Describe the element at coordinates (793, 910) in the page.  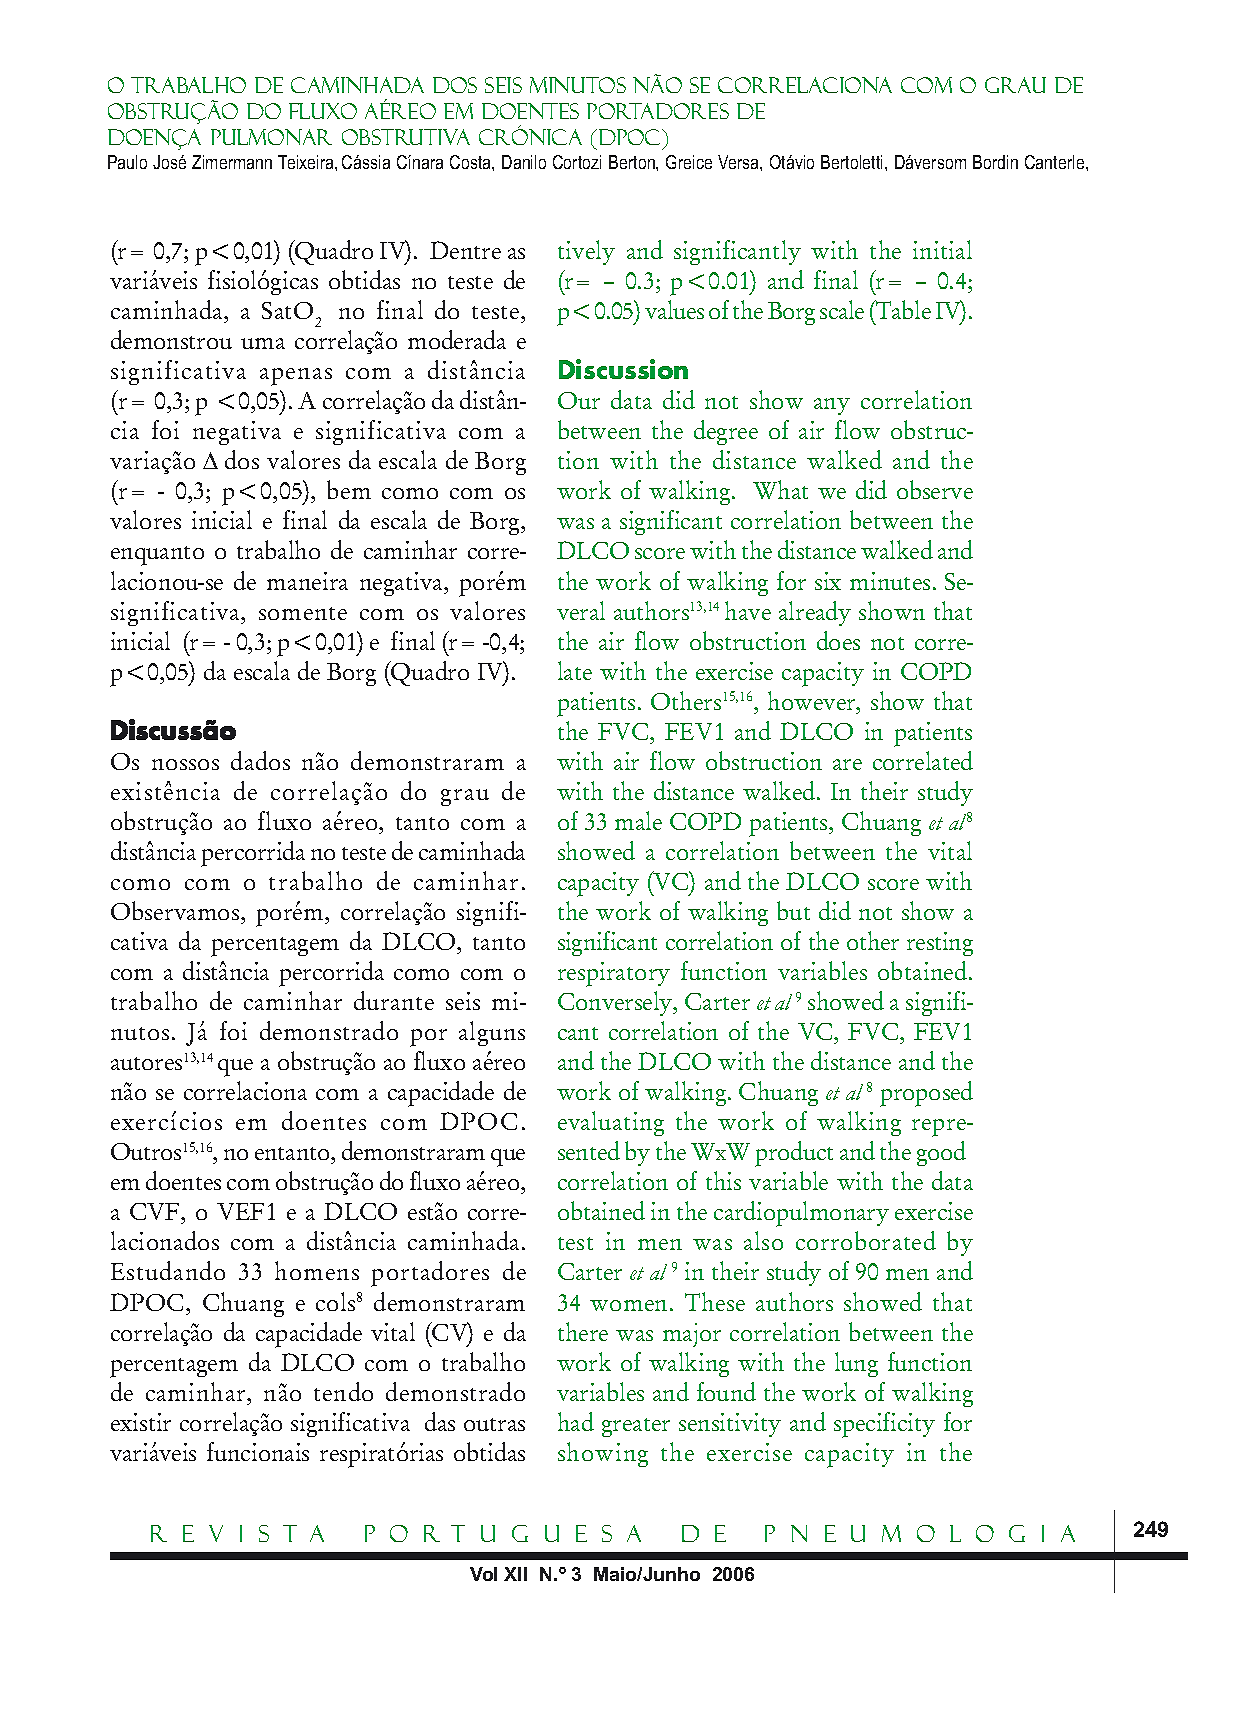
I see `but` at that location.
